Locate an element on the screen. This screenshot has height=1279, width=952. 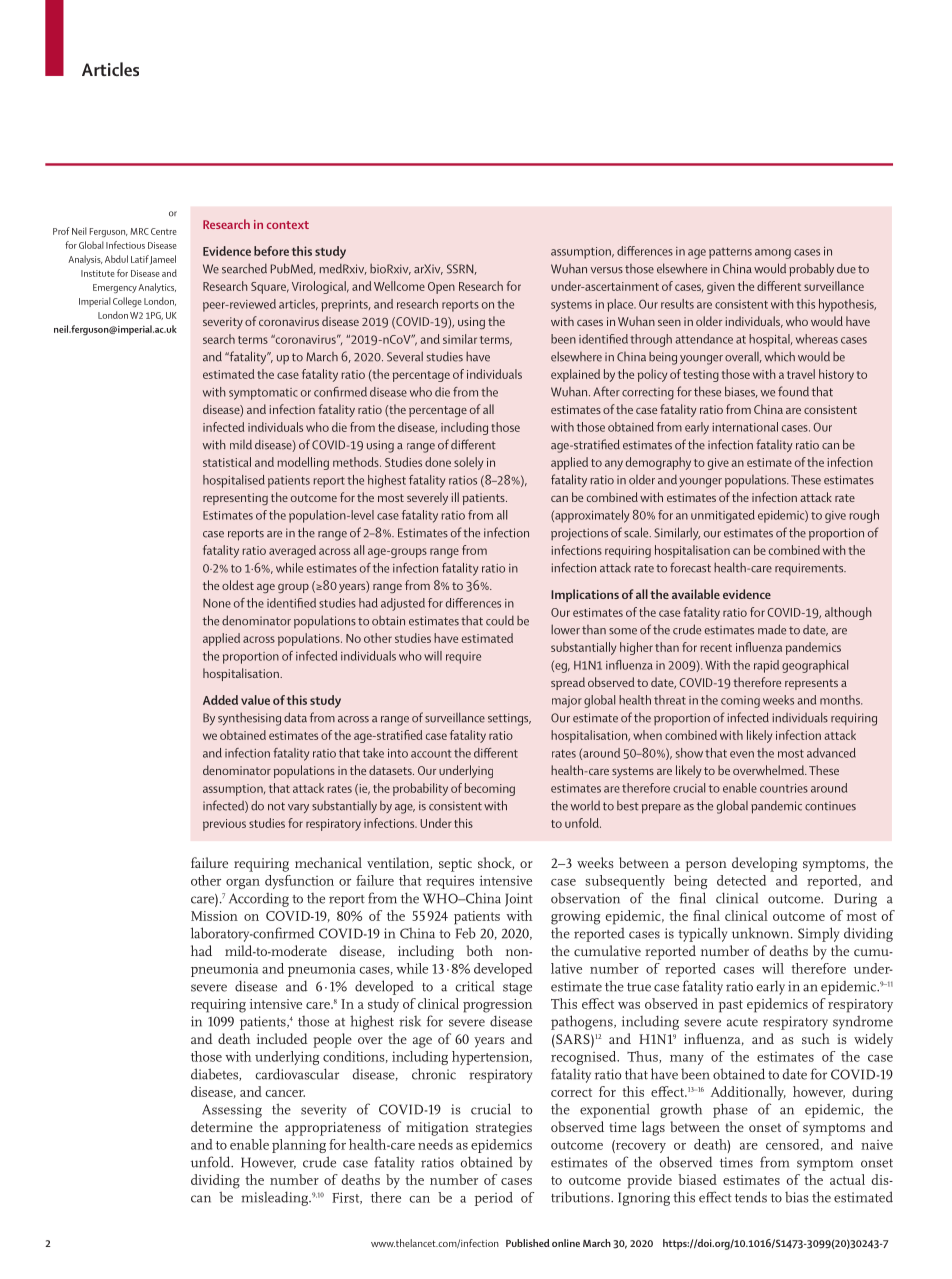
settings is located at coordinates (509, 719).
